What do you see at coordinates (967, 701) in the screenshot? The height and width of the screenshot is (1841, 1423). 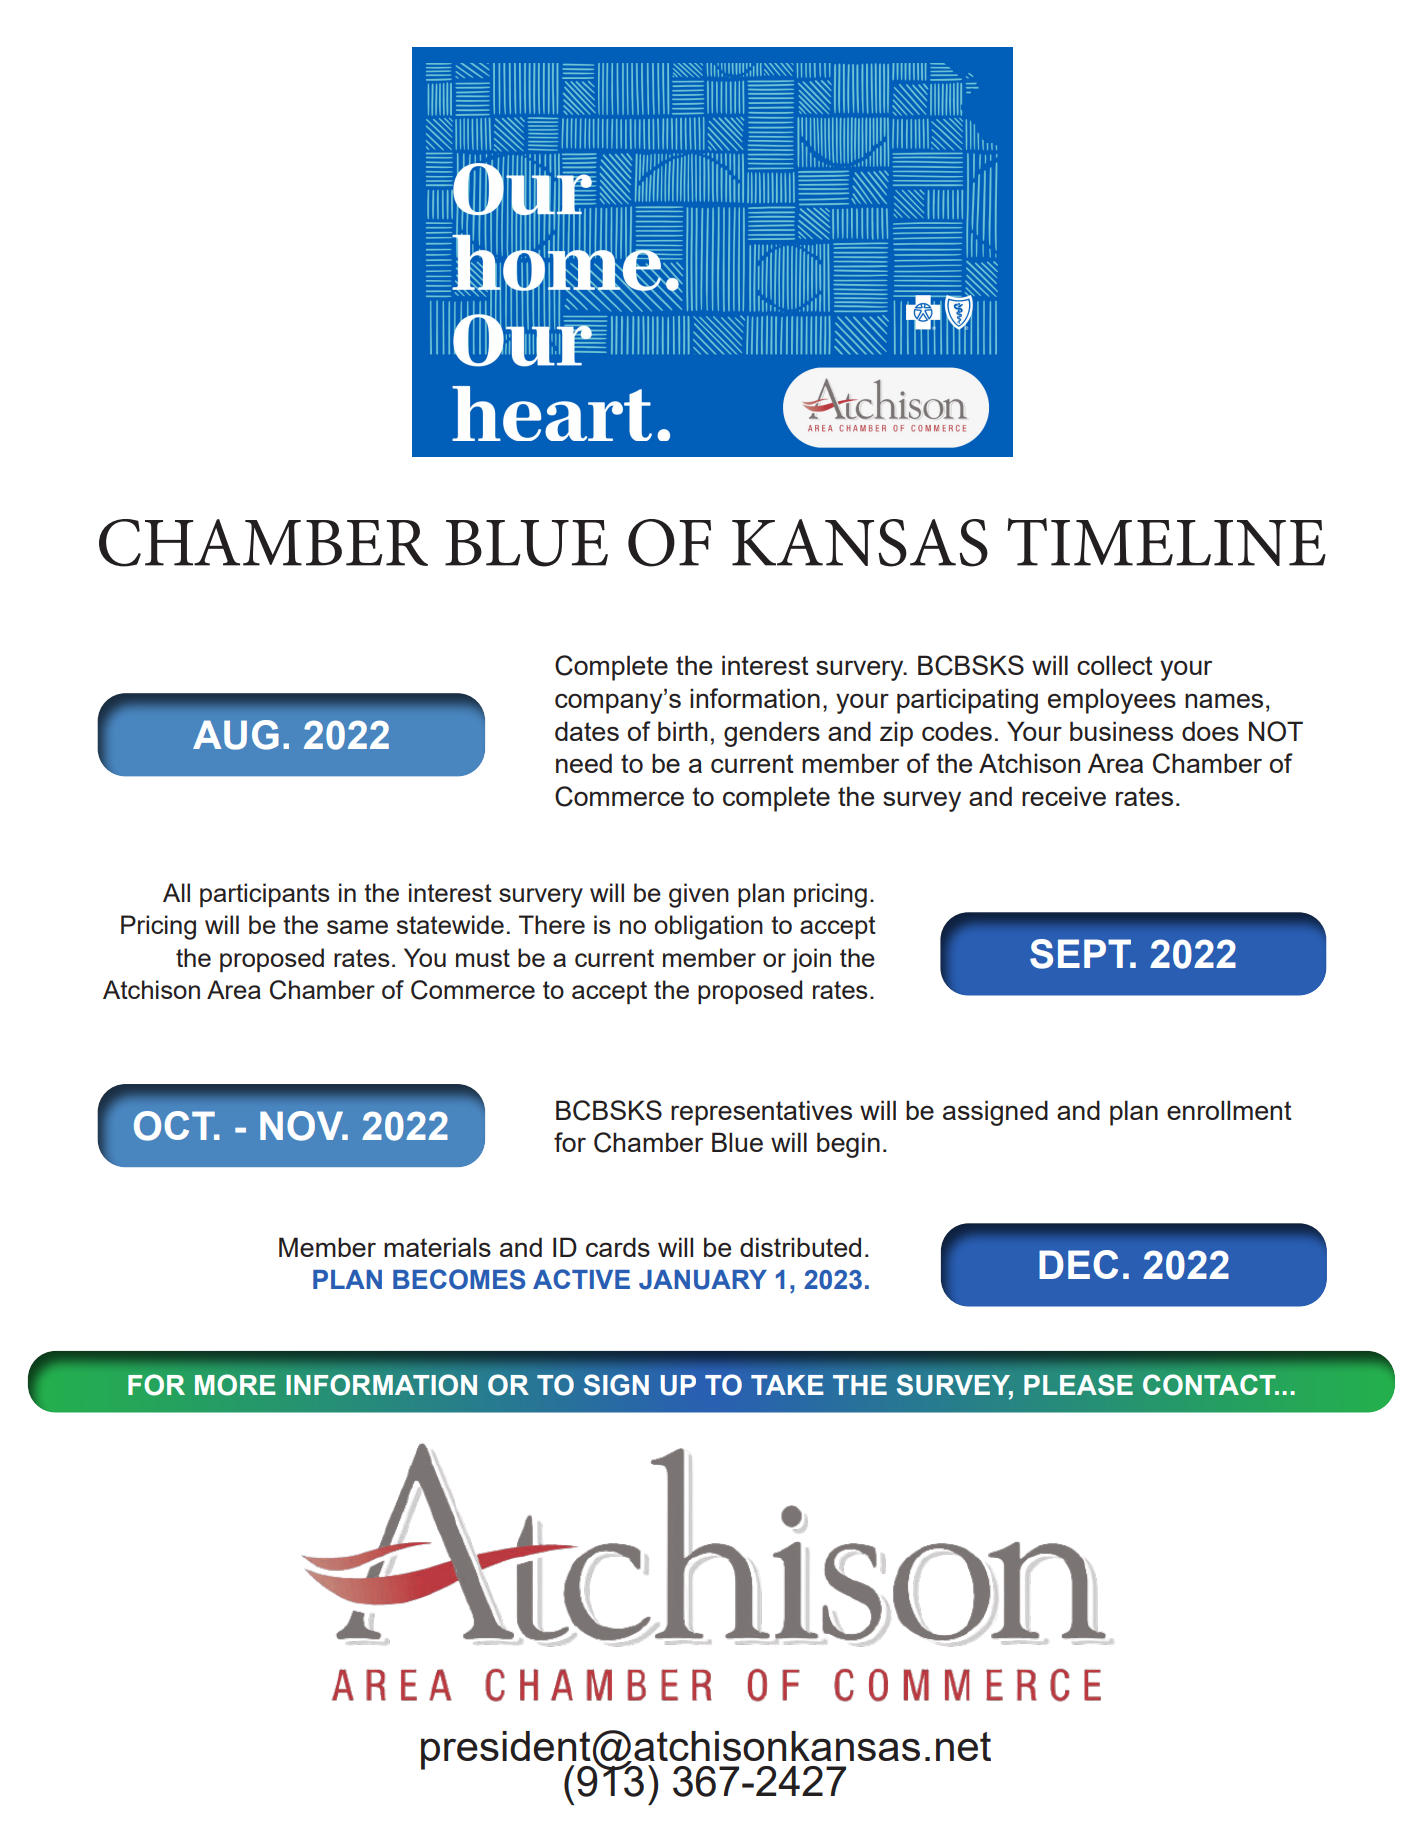 I see `participating` at bounding box center [967, 701].
